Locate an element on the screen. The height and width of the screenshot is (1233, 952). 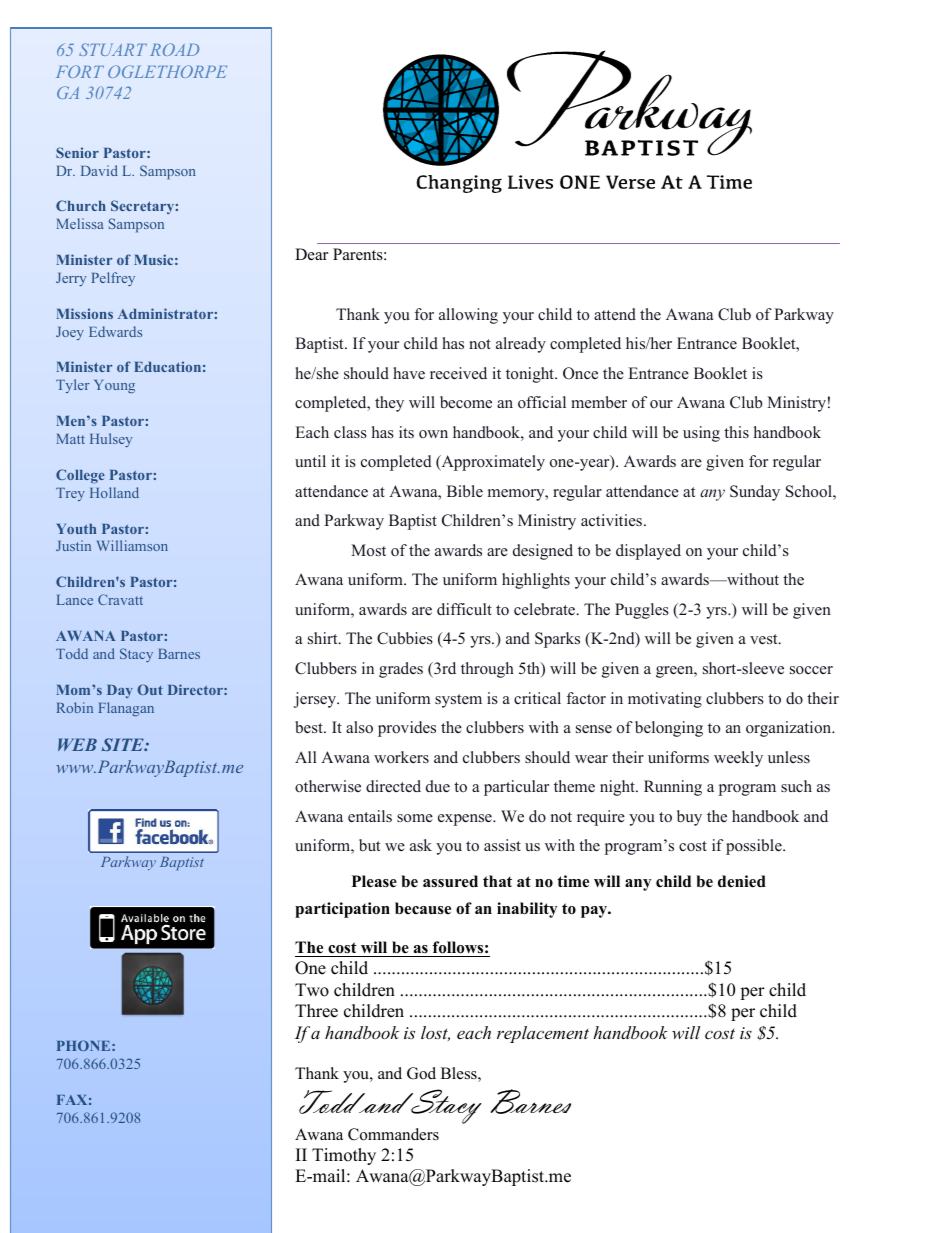
ROAD is located at coordinates (174, 49).
